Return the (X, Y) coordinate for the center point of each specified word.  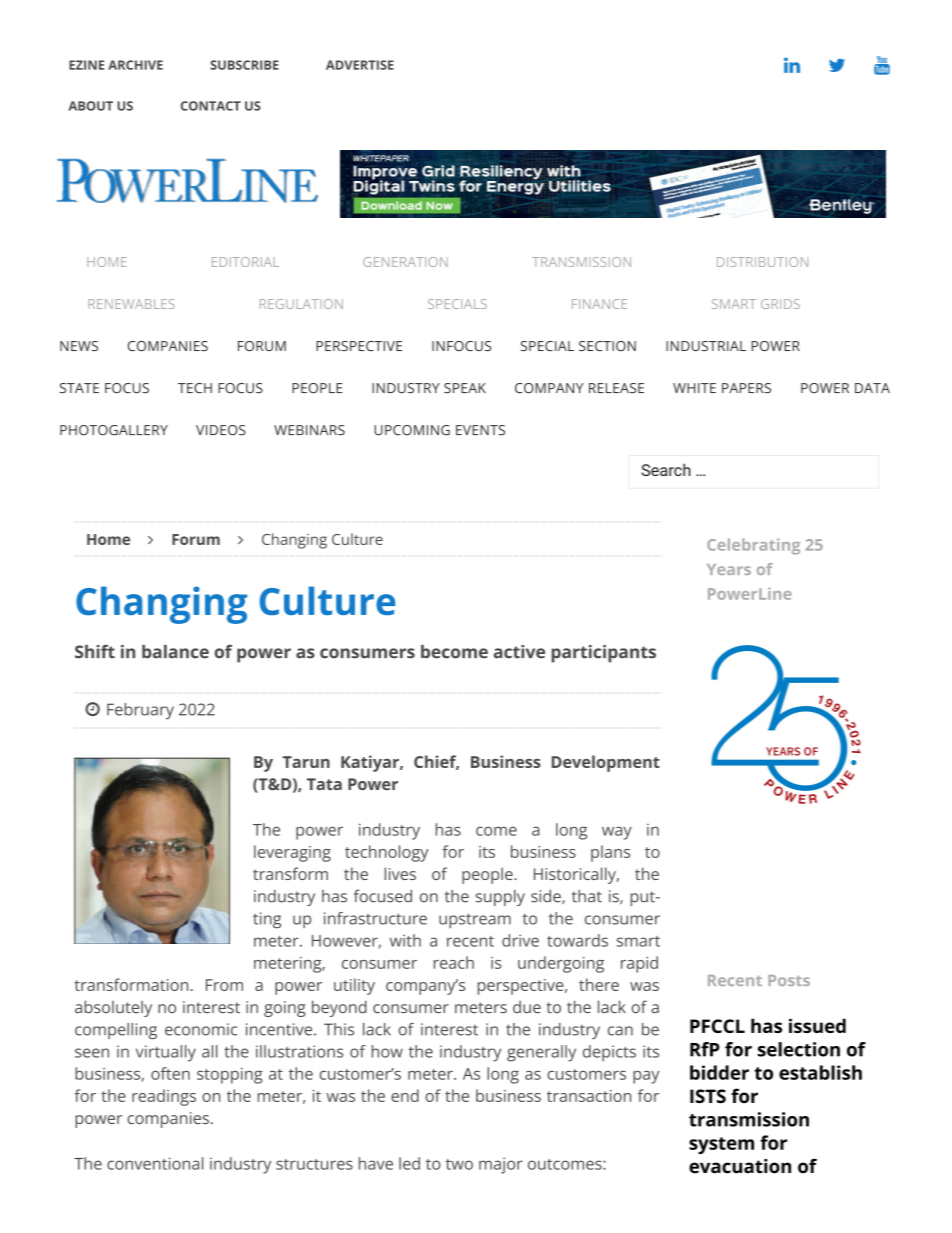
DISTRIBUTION (762, 262)
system (721, 1145)
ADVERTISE (360, 65)
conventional (155, 1163)
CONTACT (211, 106)
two (459, 1164)
